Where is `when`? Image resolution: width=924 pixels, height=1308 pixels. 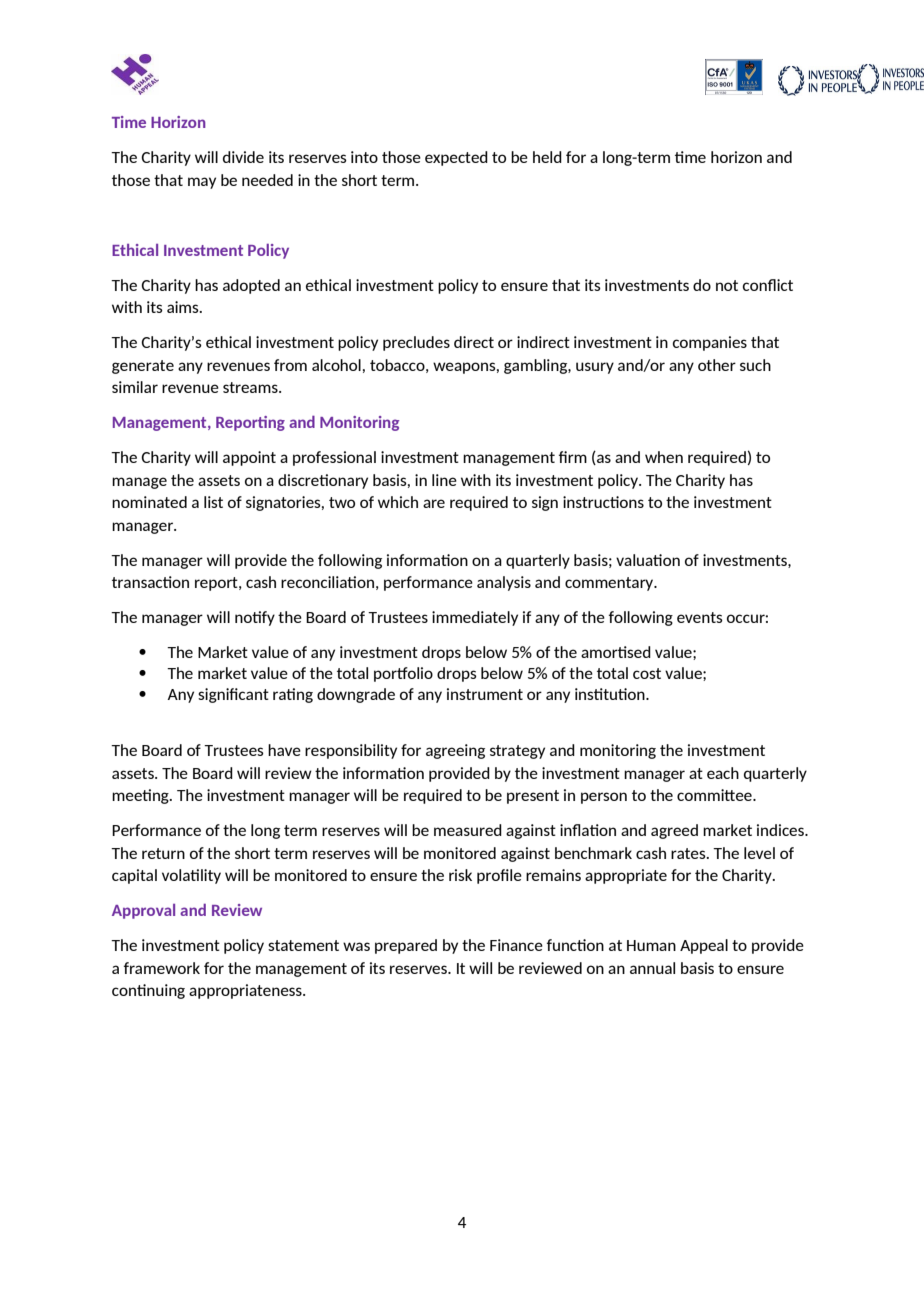
when is located at coordinates (664, 457).
